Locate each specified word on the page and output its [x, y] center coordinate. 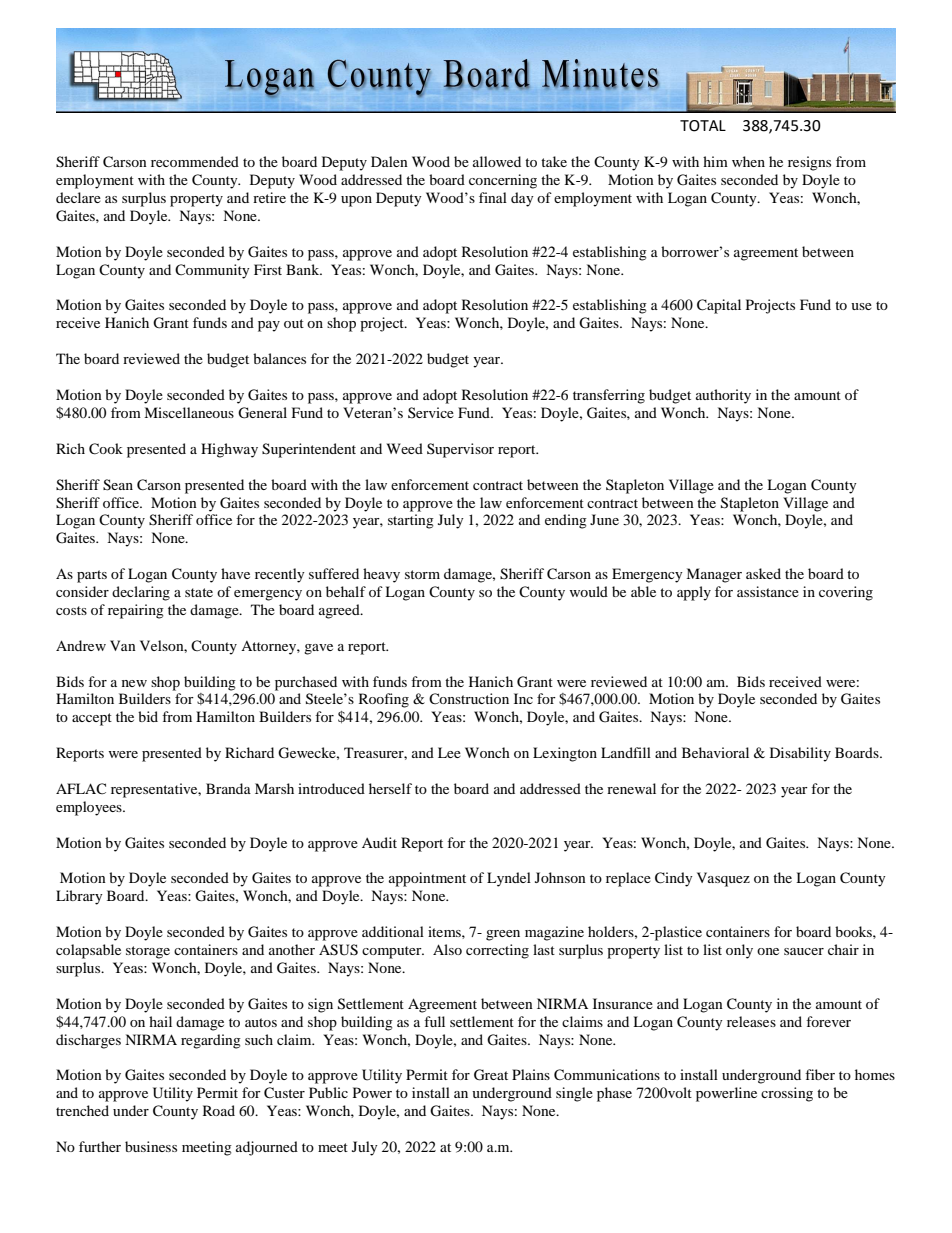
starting [411, 521]
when [748, 161]
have [235, 573]
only [739, 951]
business [151, 1146]
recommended [195, 161]
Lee [449, 752]
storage [148, 952]
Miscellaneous [189, 412]
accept [92, 719]
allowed [497, 161]
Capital [719, 306]
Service [431, 412]
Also [447, 949]
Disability [800, 754]
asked [763, 573]
